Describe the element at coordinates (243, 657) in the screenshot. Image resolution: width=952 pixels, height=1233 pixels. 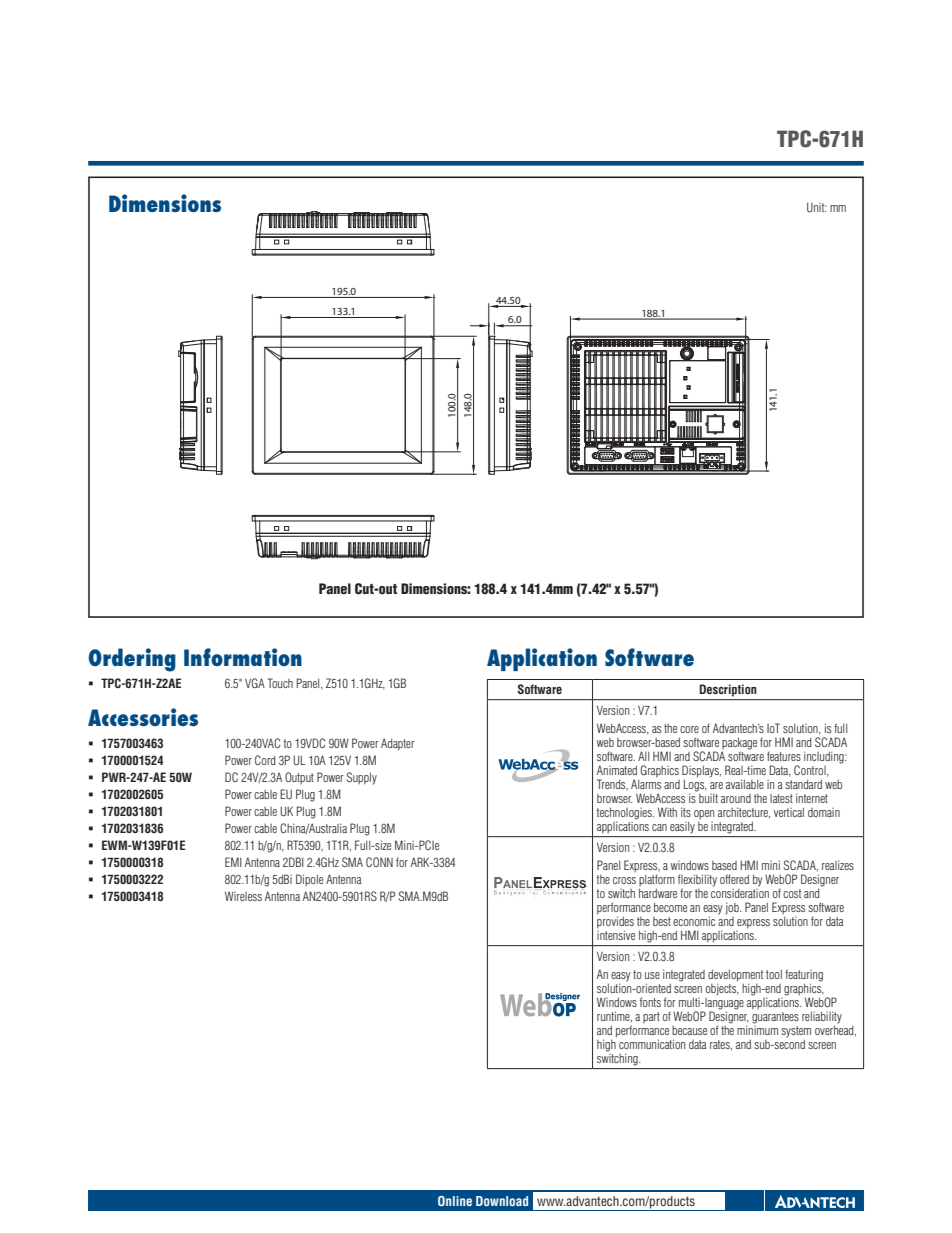
I see `Information` at that location.
